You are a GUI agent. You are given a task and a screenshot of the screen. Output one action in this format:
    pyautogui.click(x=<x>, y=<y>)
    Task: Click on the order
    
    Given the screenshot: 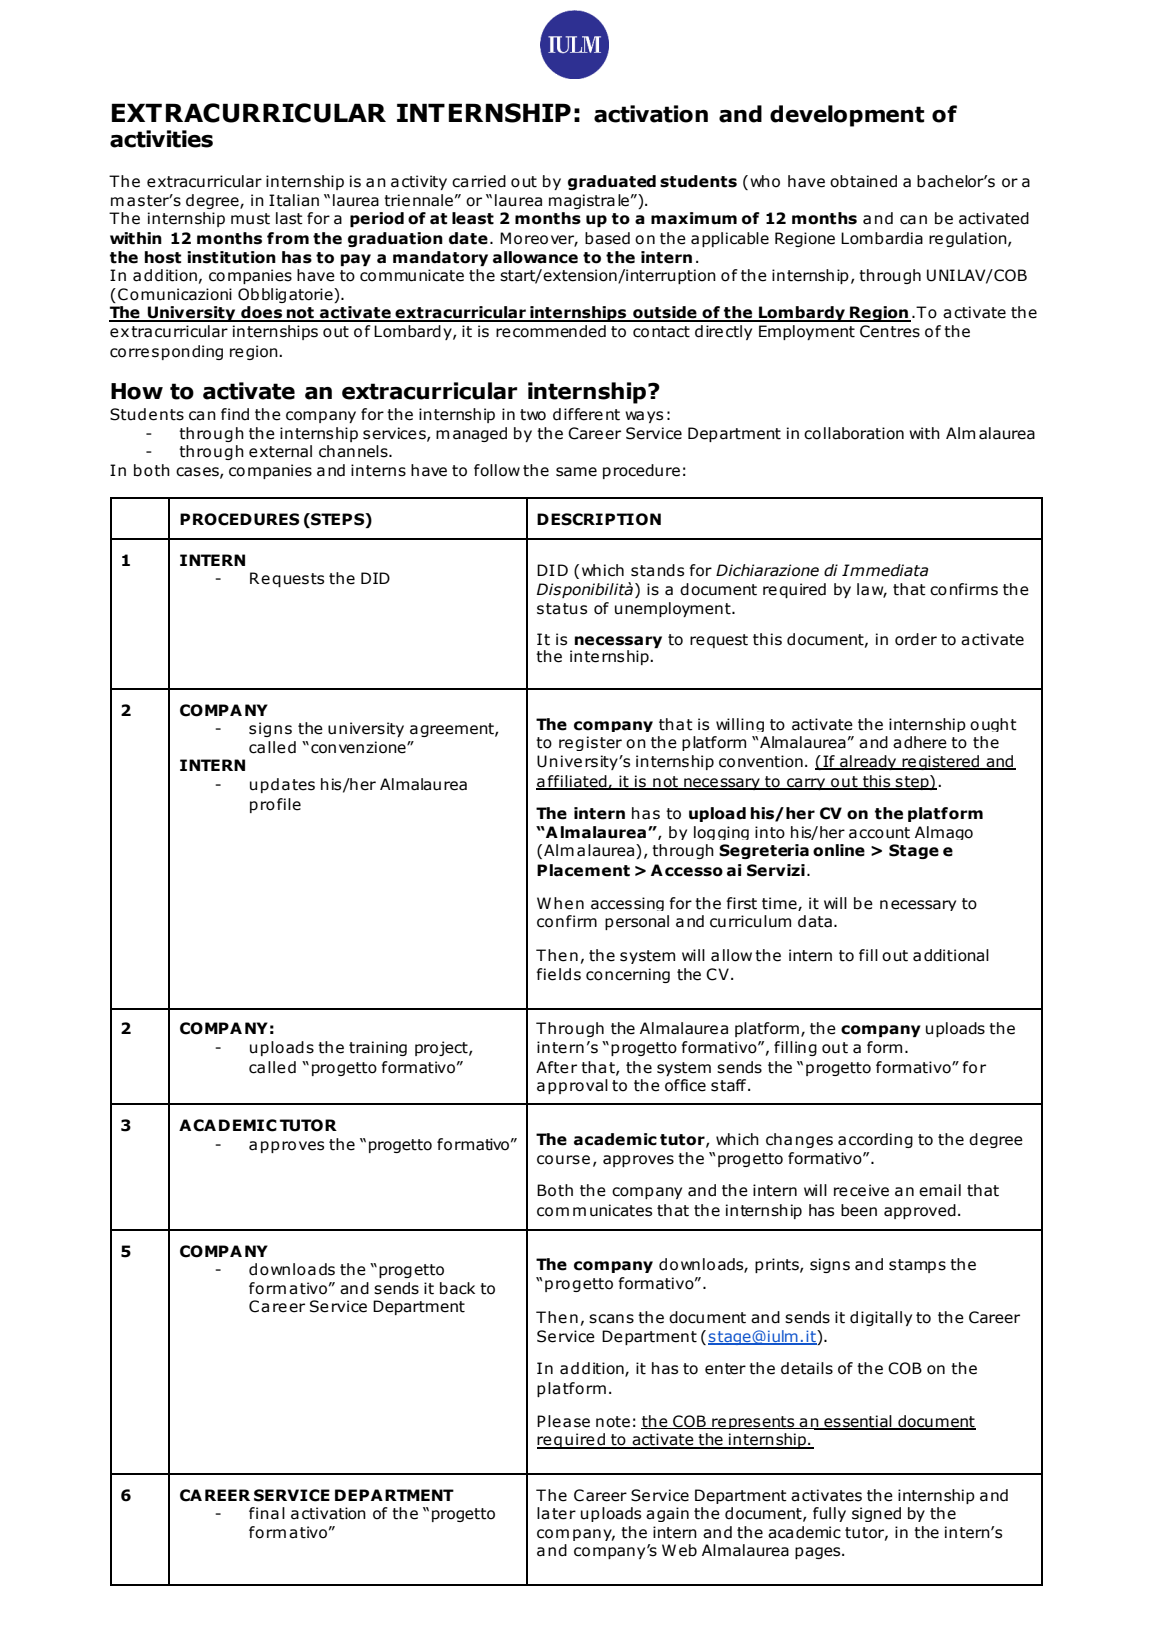 What is the action you would take?
    pyautogui.click(x=916, y=639)
